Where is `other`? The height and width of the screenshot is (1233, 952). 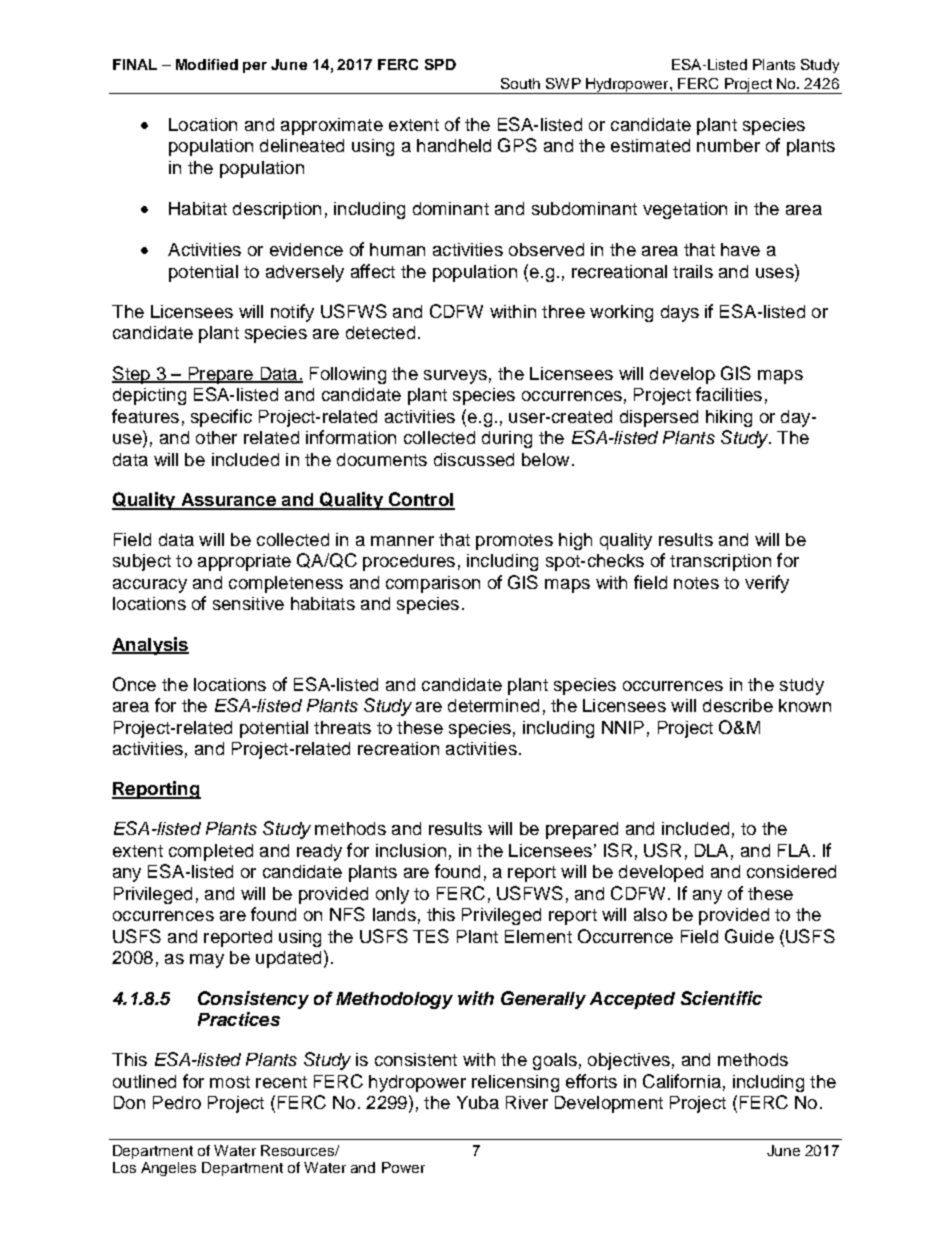 other is located at coordinates (216, 437).
